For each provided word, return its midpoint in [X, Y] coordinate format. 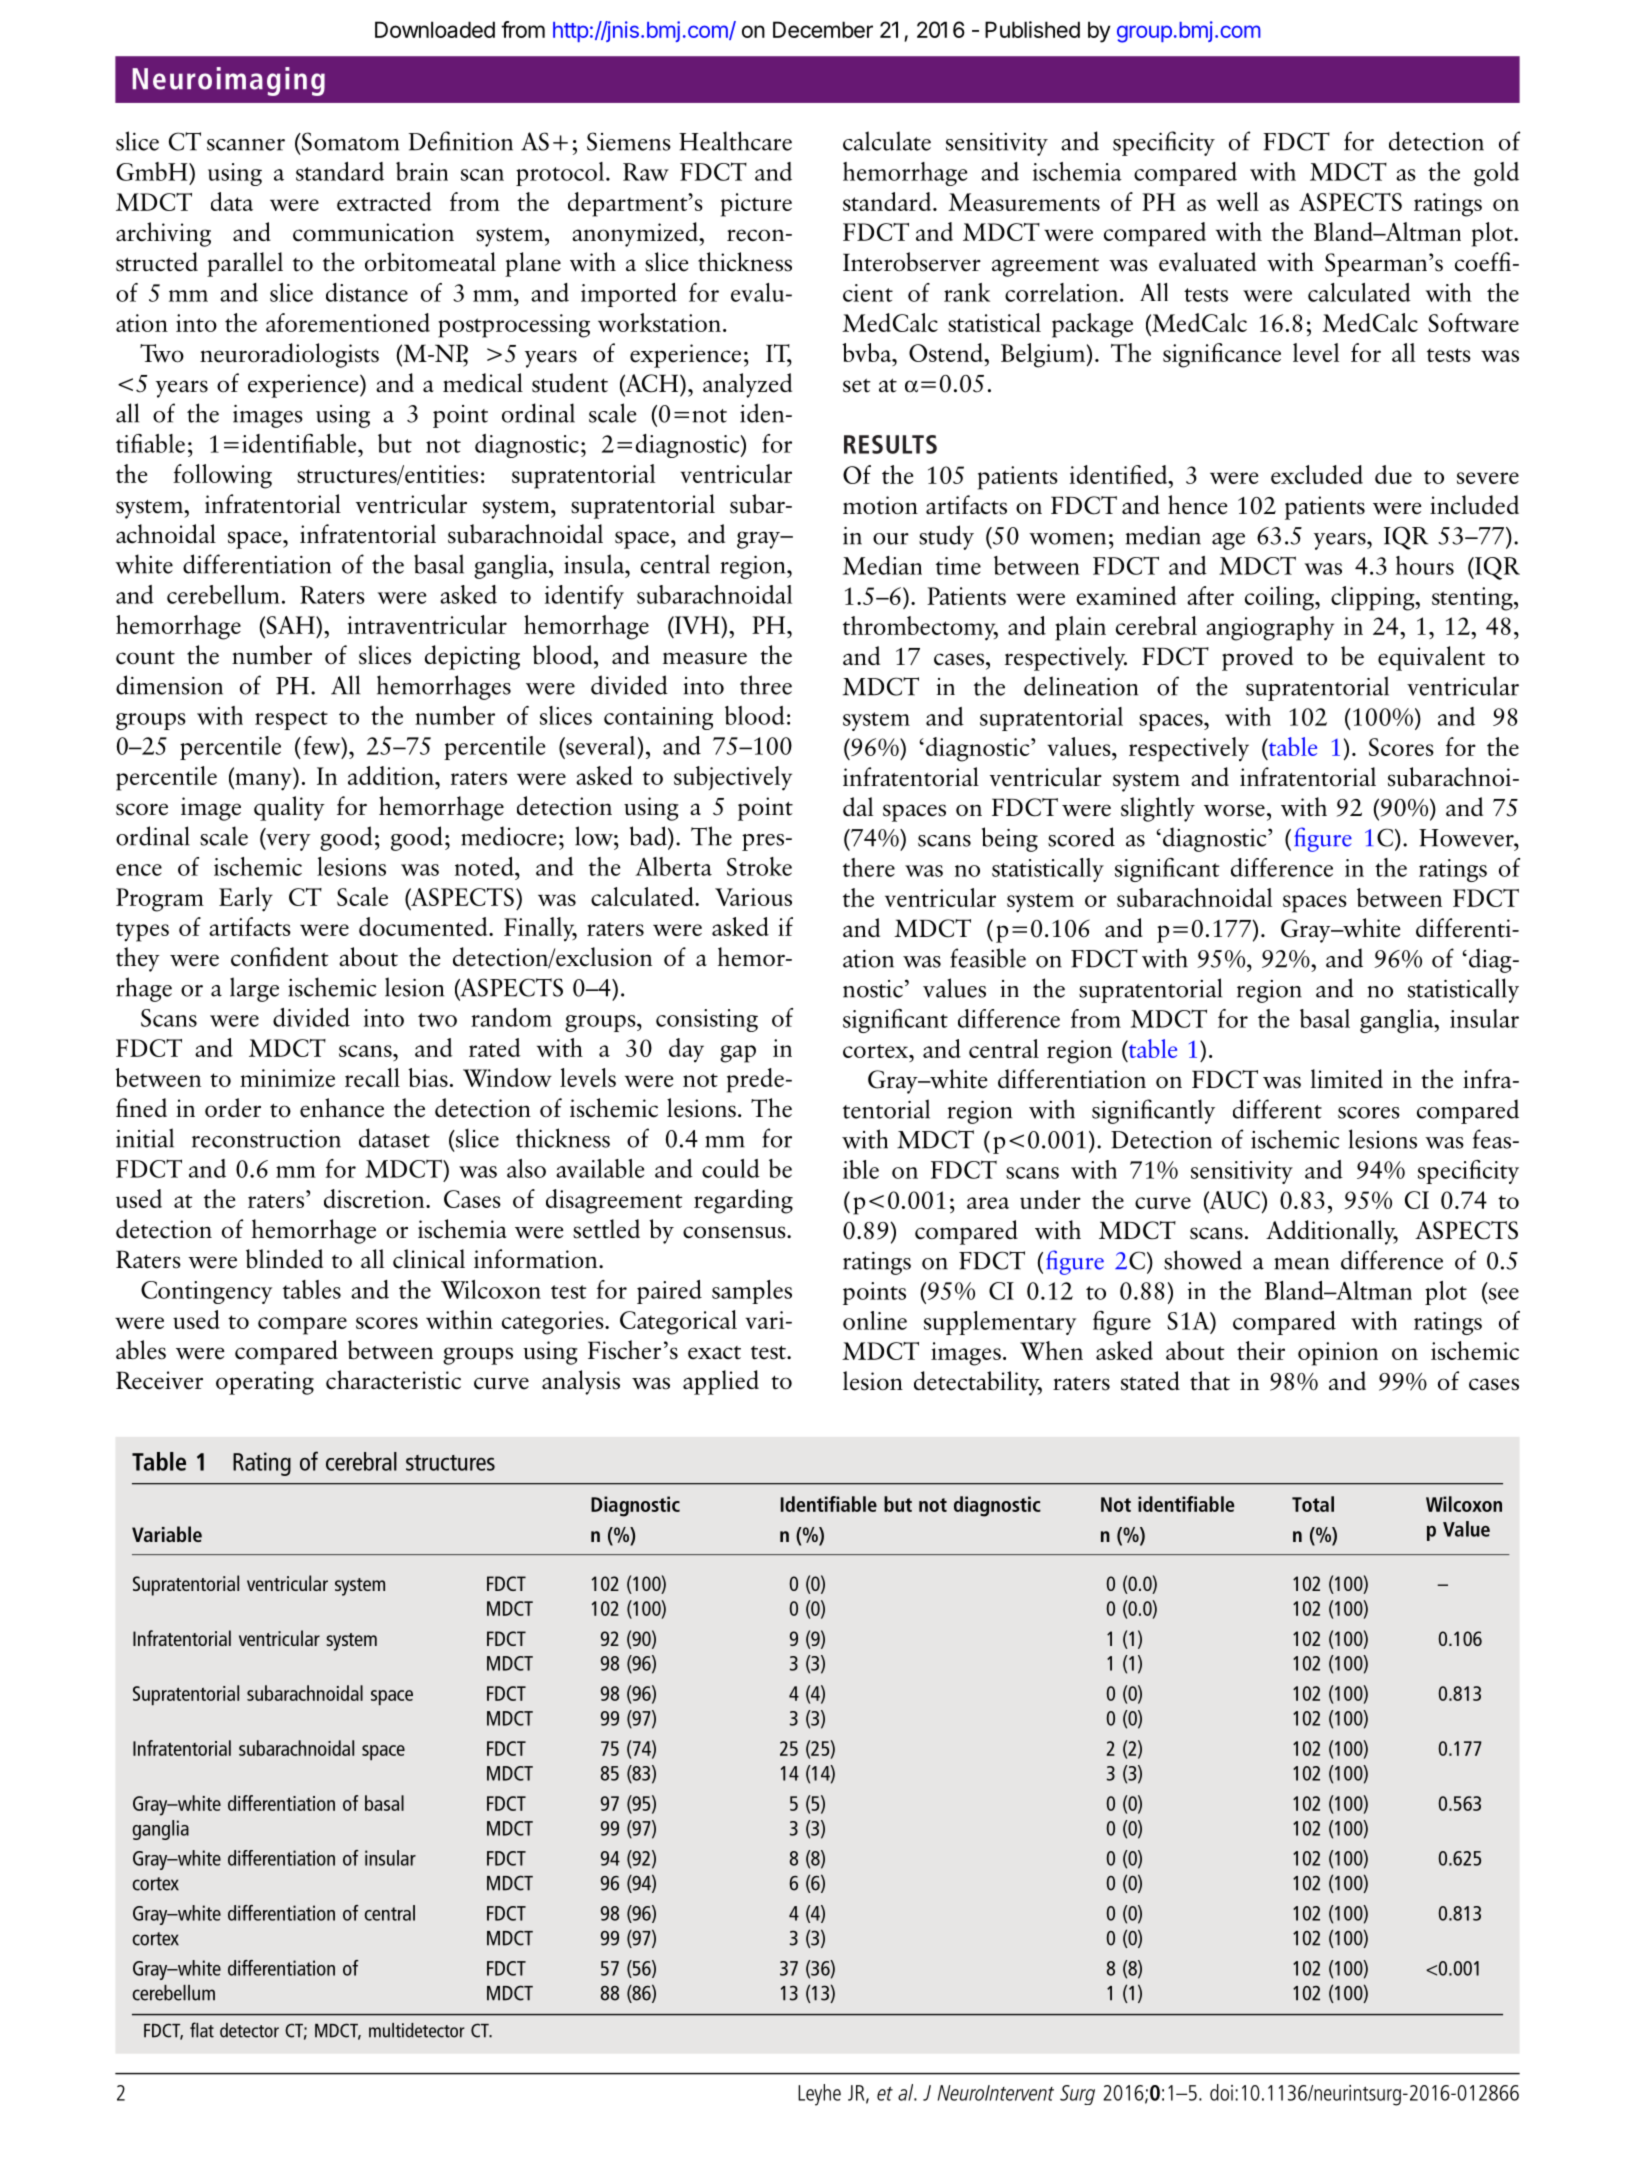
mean [1301, 1264]
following [222, 476]
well [1238, 201]
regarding [743, 1201]
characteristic [393, 1380]
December [823, 29]
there [869, 867]
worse [1234, 810]
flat [202, 2030]
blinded [284, 1259]
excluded [1317, 474]
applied [721, 1382]
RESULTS [890, 444]
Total [1313, 1504]
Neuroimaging [228, 81]
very [287, 842]
